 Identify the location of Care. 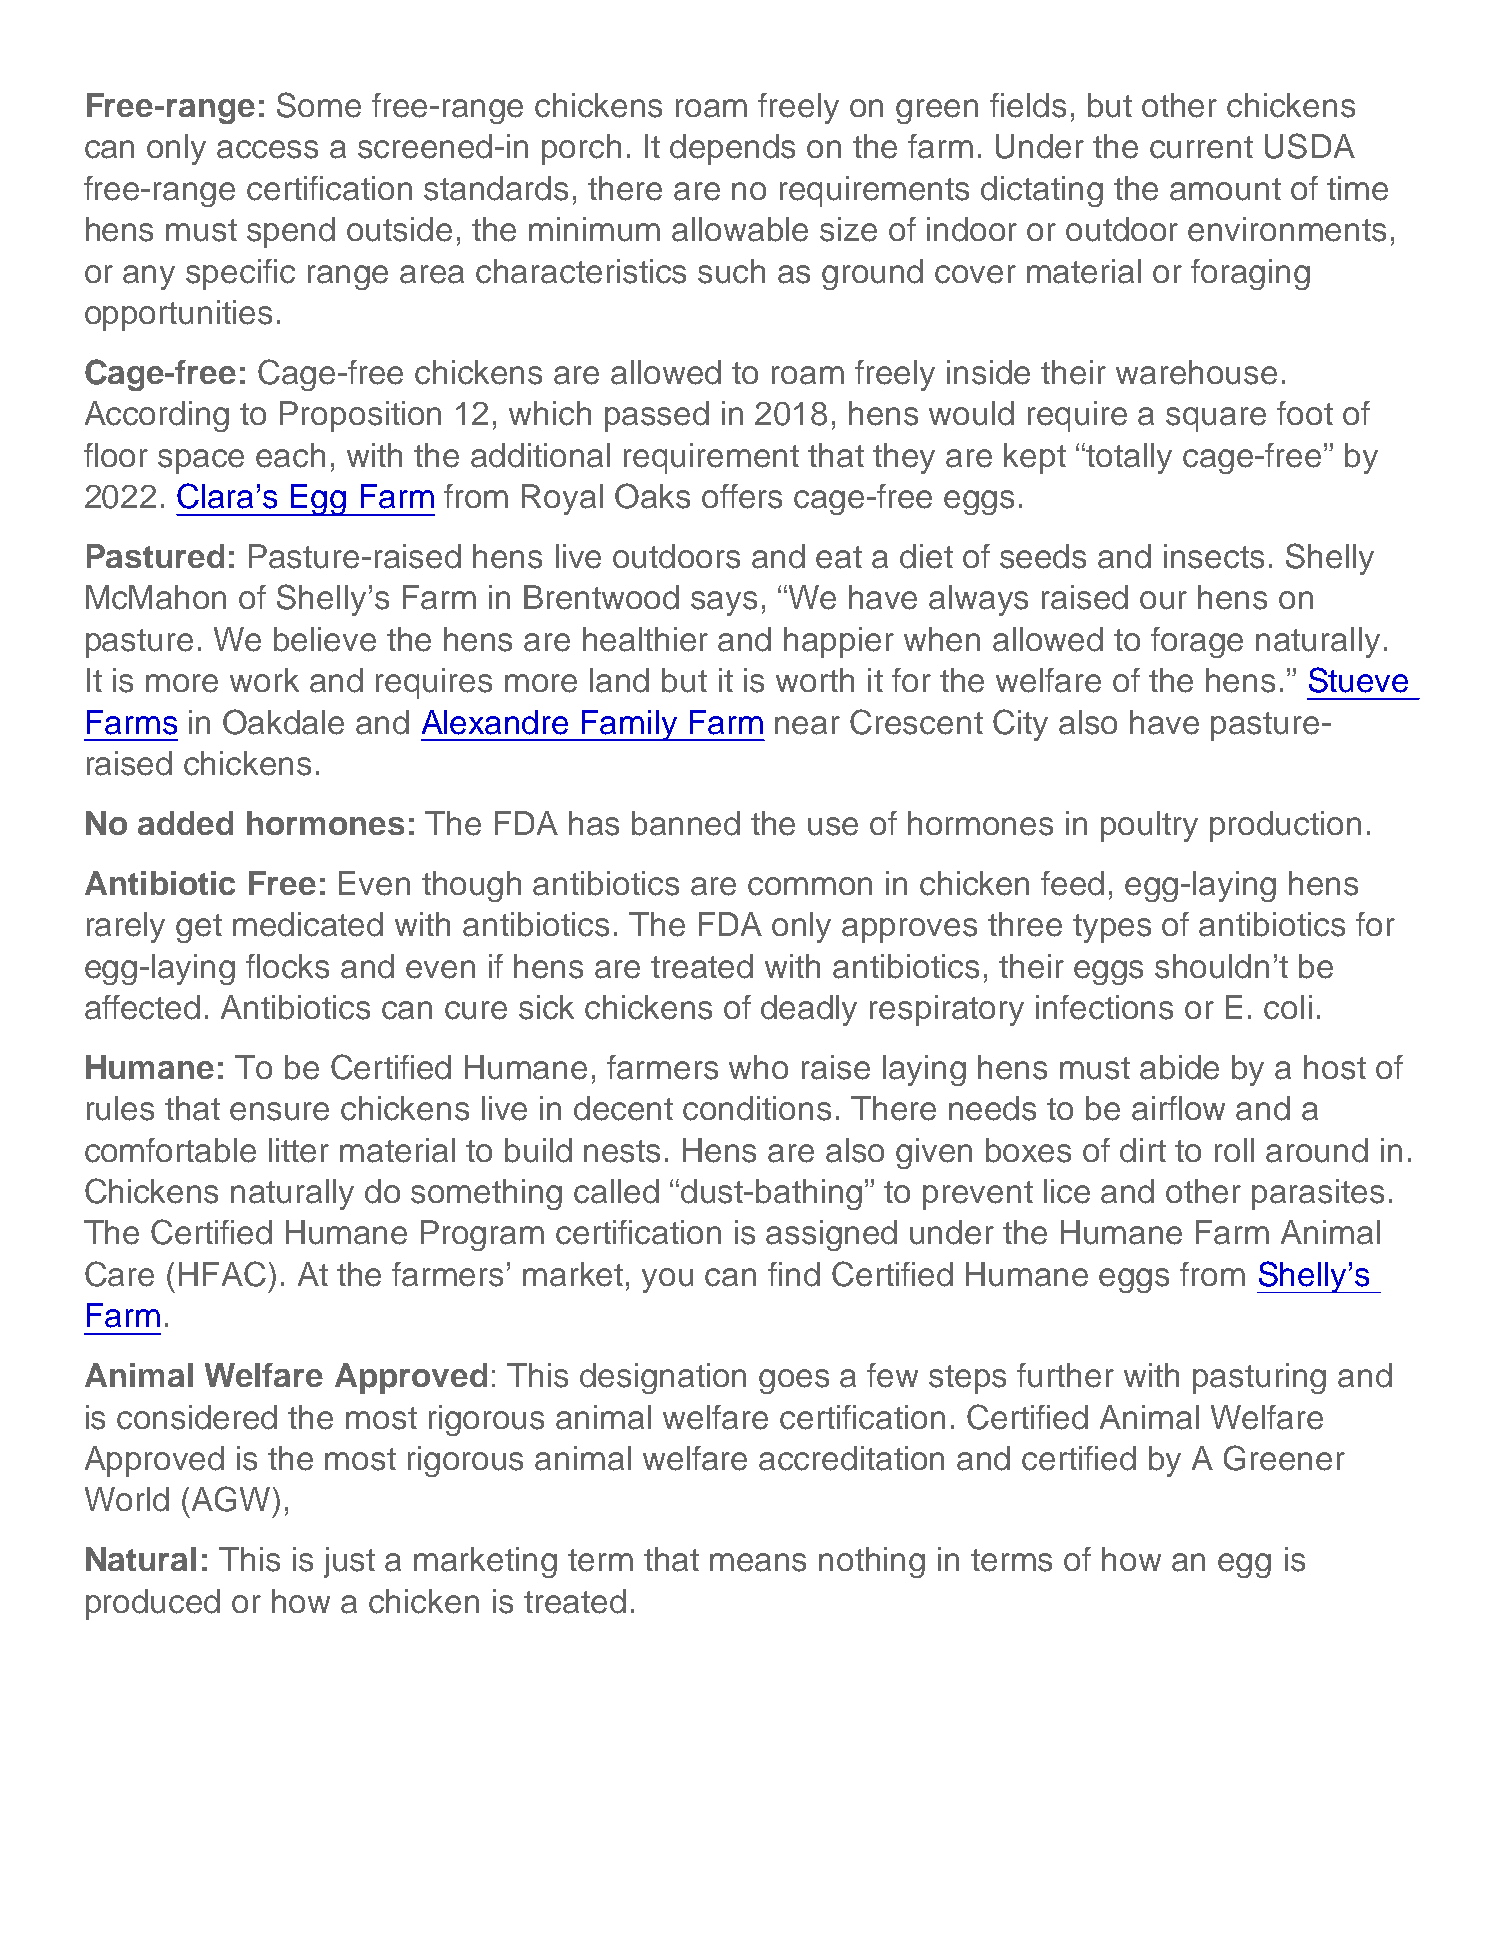
(119, 1274).
